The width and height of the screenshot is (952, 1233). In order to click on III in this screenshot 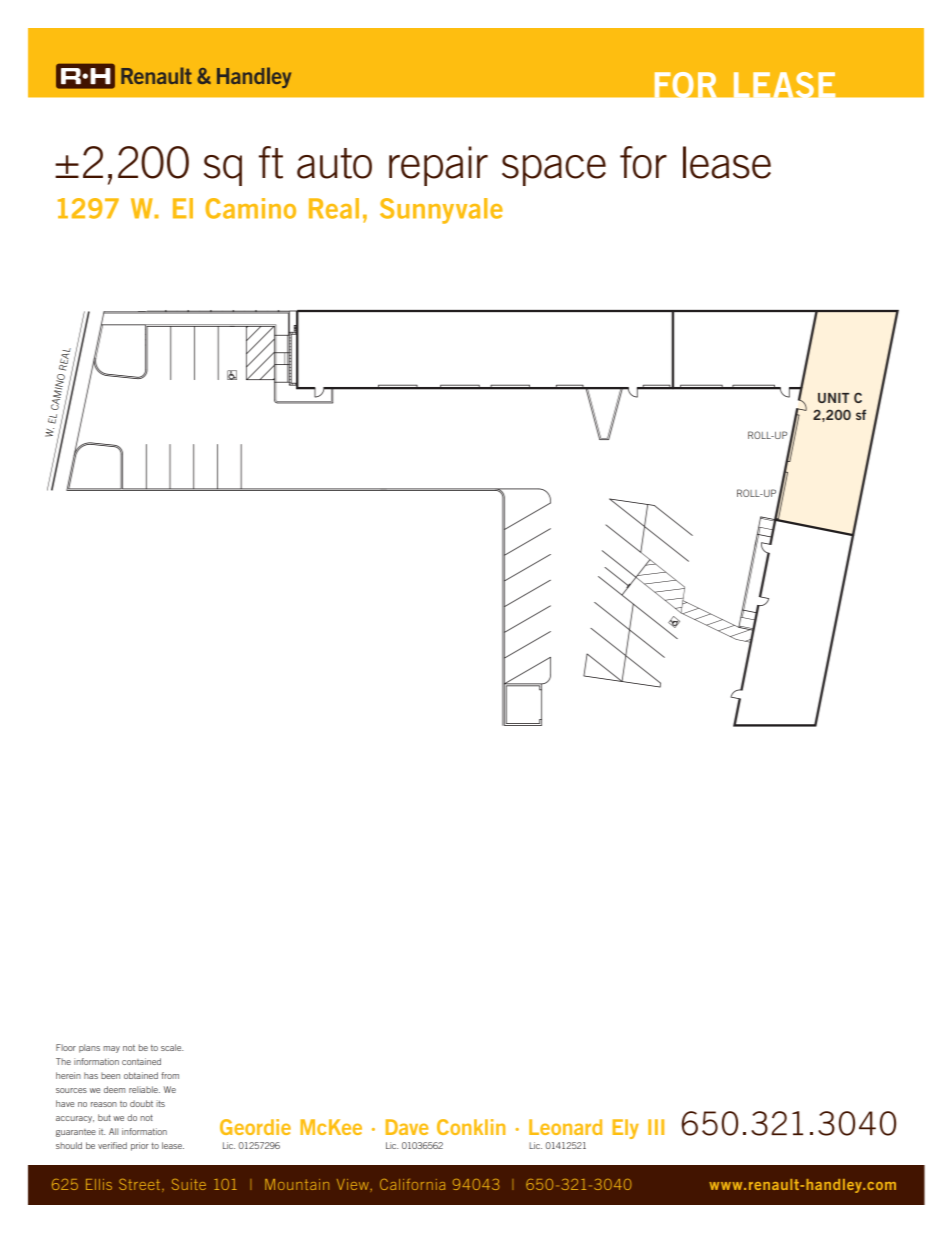, I will do `click(656, 1127)`.
